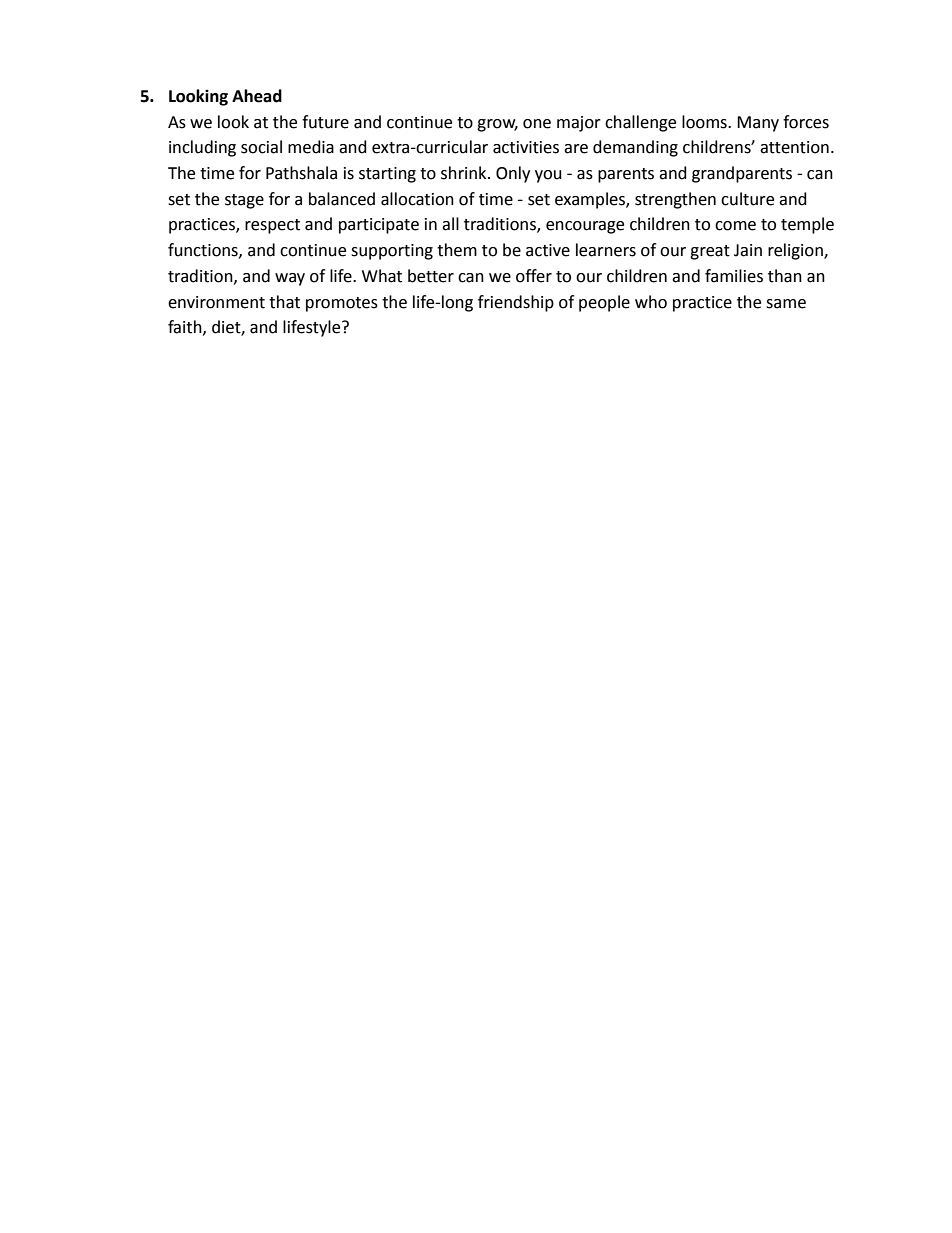 This page has width=952, height=1233. Describe the element at coordinates (257, 96) in the page. I see `Ahead` at that location.
